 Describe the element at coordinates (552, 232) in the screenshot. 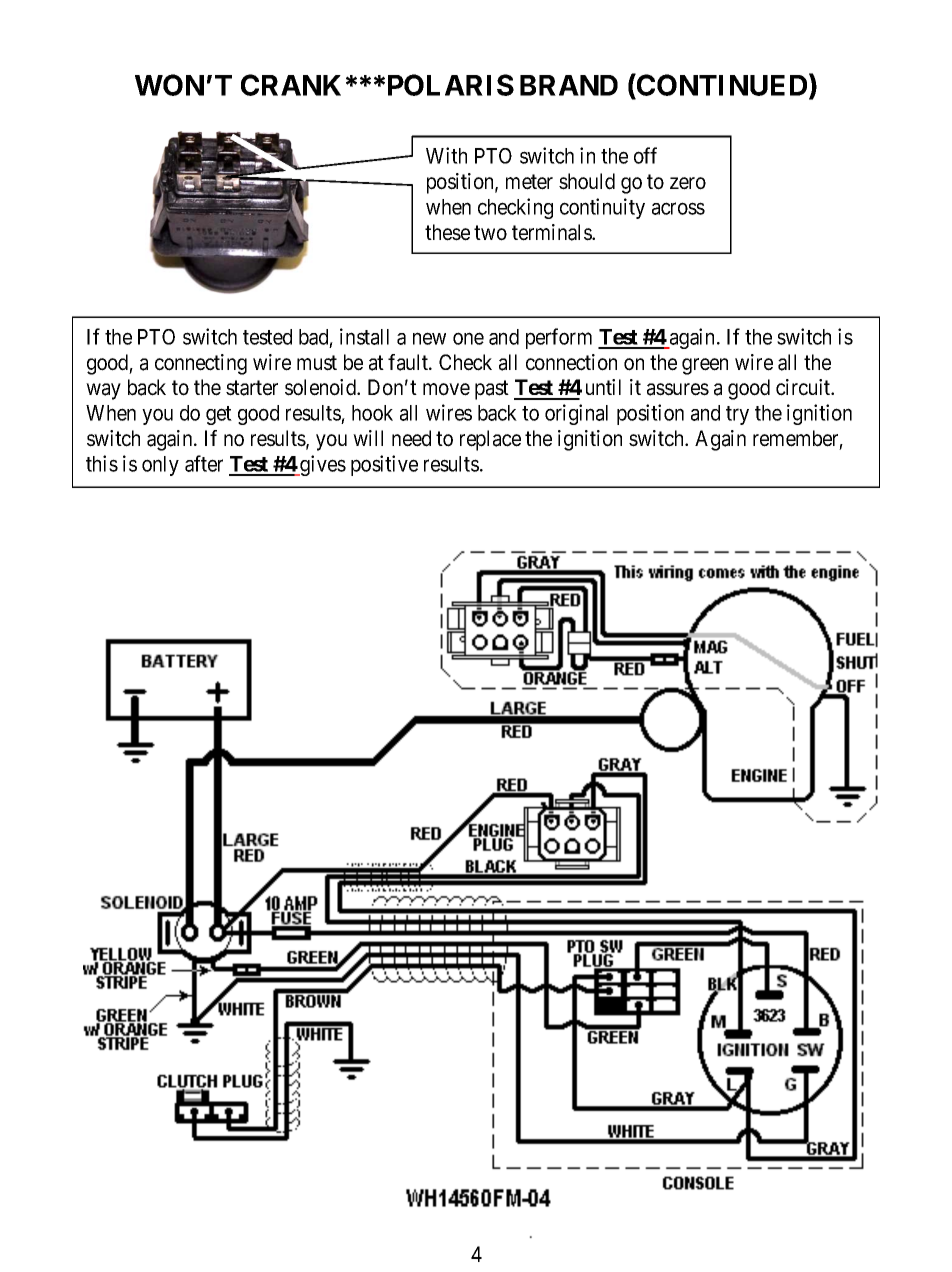

I see `terminals` at that location.
